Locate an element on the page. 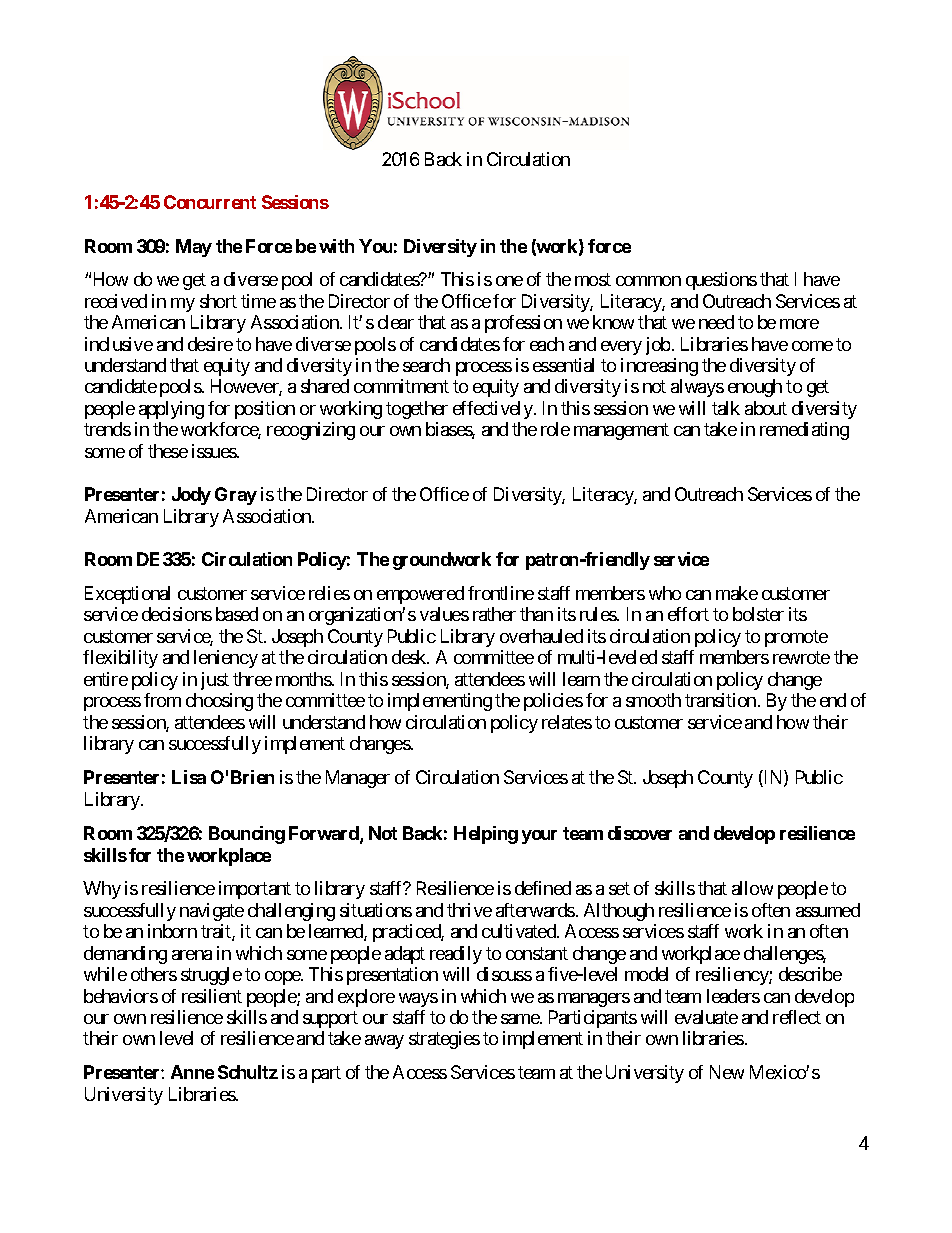 This image has width=952, height=1233. Jody is located at coordinates (191, 496).
